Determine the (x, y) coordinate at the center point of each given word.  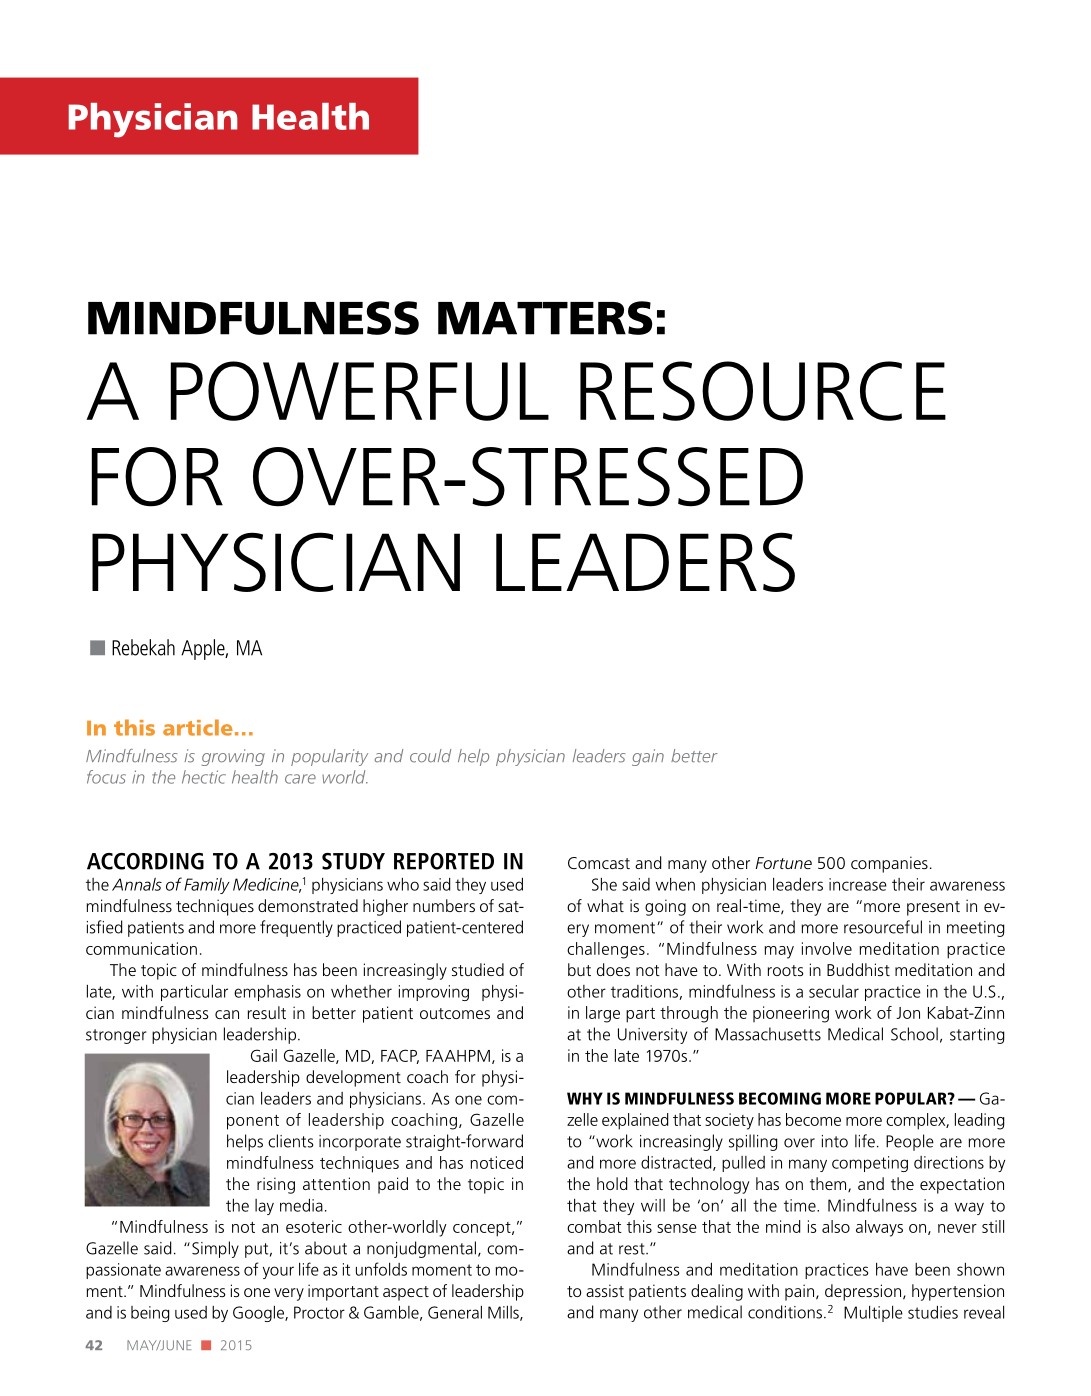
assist (605, 1290)
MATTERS (545, 318)
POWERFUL (359, 391)
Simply (215, 1249)
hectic (204, 777)
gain (648, 757)
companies (889, 864)
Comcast (599, 863)
